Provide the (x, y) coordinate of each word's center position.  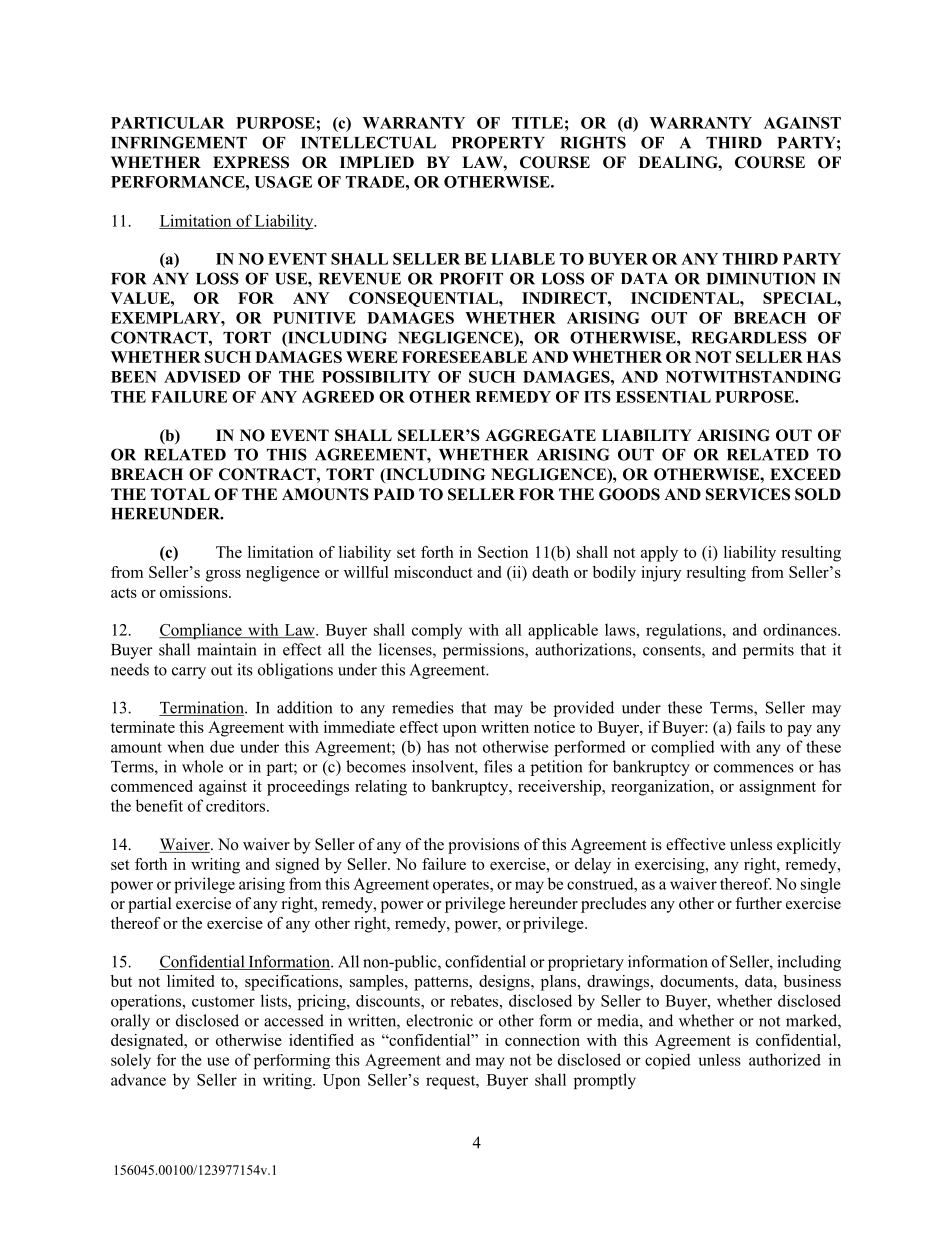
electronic (439, 1020)
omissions (195, 592)
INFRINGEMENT (179, 142)
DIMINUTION (761, 278)
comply (437, 631)
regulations (685, 631)
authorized (785, 1059)
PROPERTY (498, 142)
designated (148, 1042)
